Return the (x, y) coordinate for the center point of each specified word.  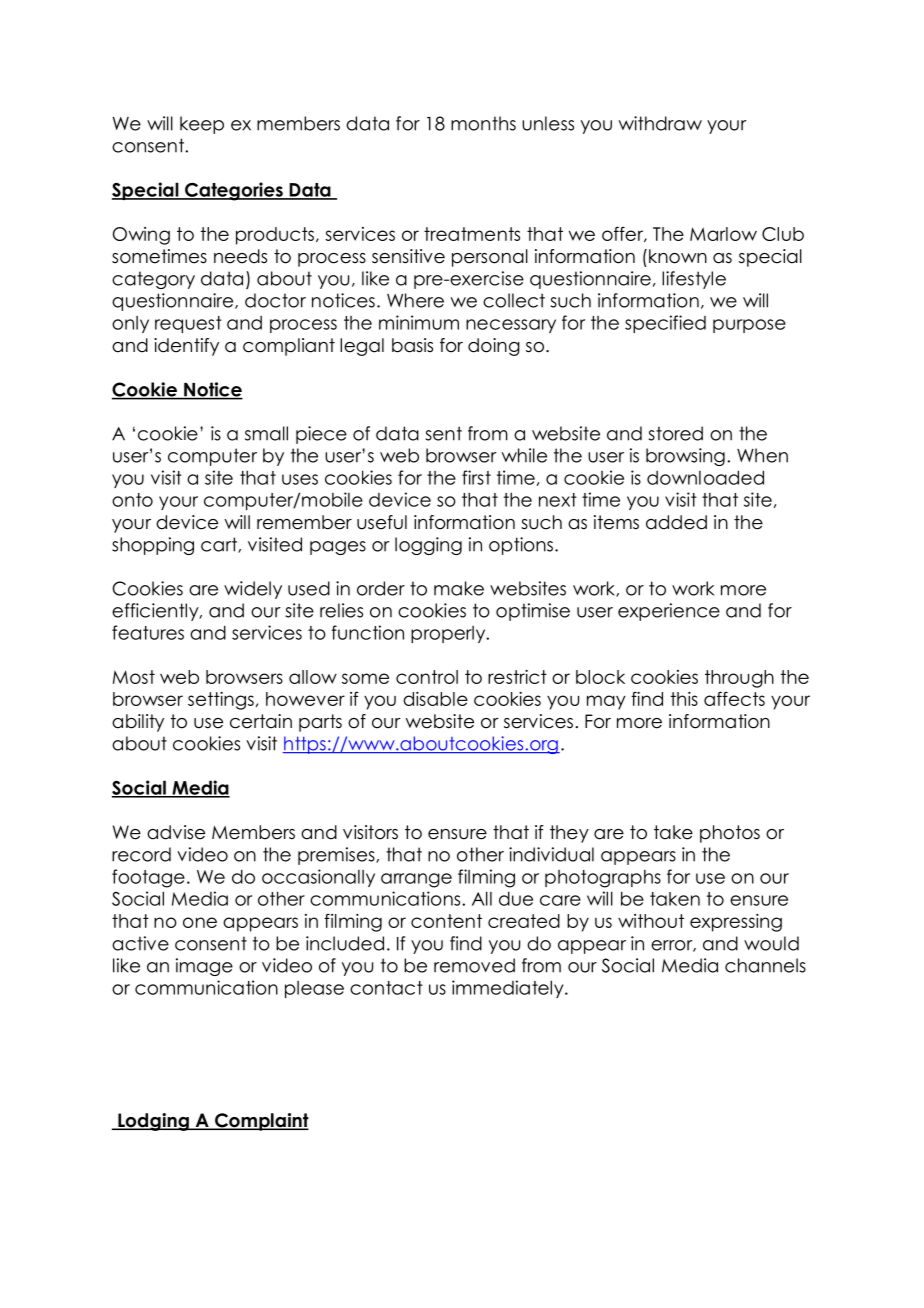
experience (669, 612)
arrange (416, 880)
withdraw (660, 123)
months (483, 123)
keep (202, 125)
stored (676, 433)
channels (765, 965)
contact (386, 988)
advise (176, 832)
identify (186, 347)
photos (730, 834)
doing (494, 347)
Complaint (261, 1122)
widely (253, 590)
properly (449, 634)
